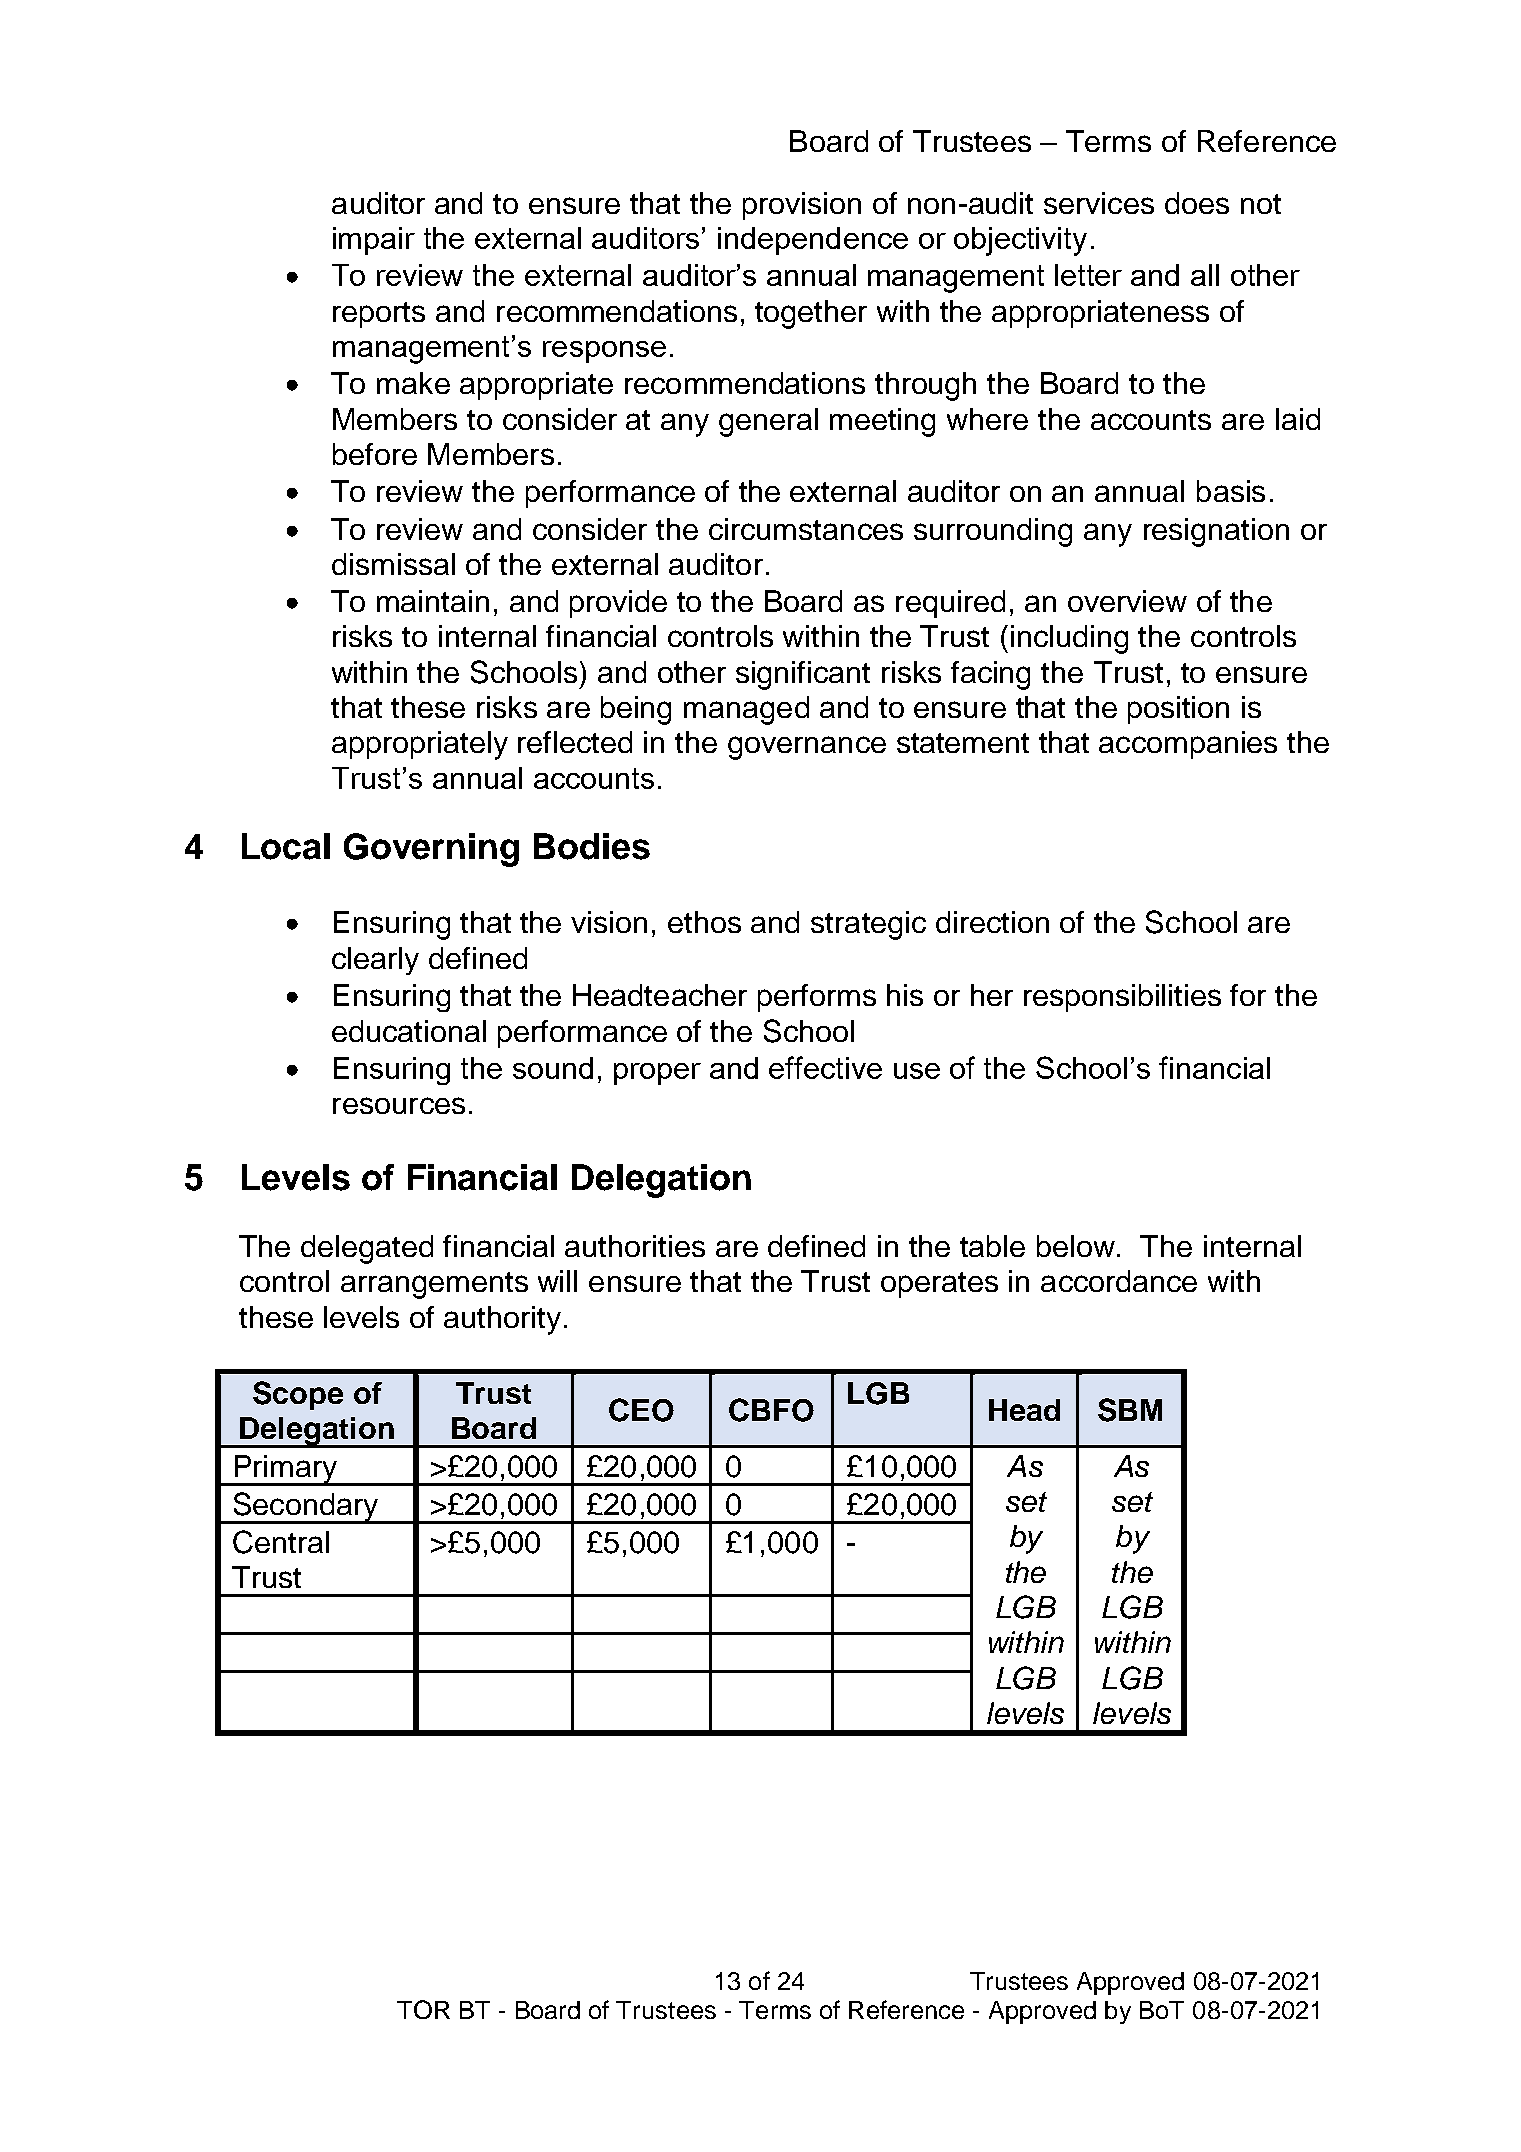 Image resolution: width=1521 pixels, height=2152 pixels. What do you see at coordinates (374, 241) in the document?
I see `impair` at bounding box center [374, 241].
